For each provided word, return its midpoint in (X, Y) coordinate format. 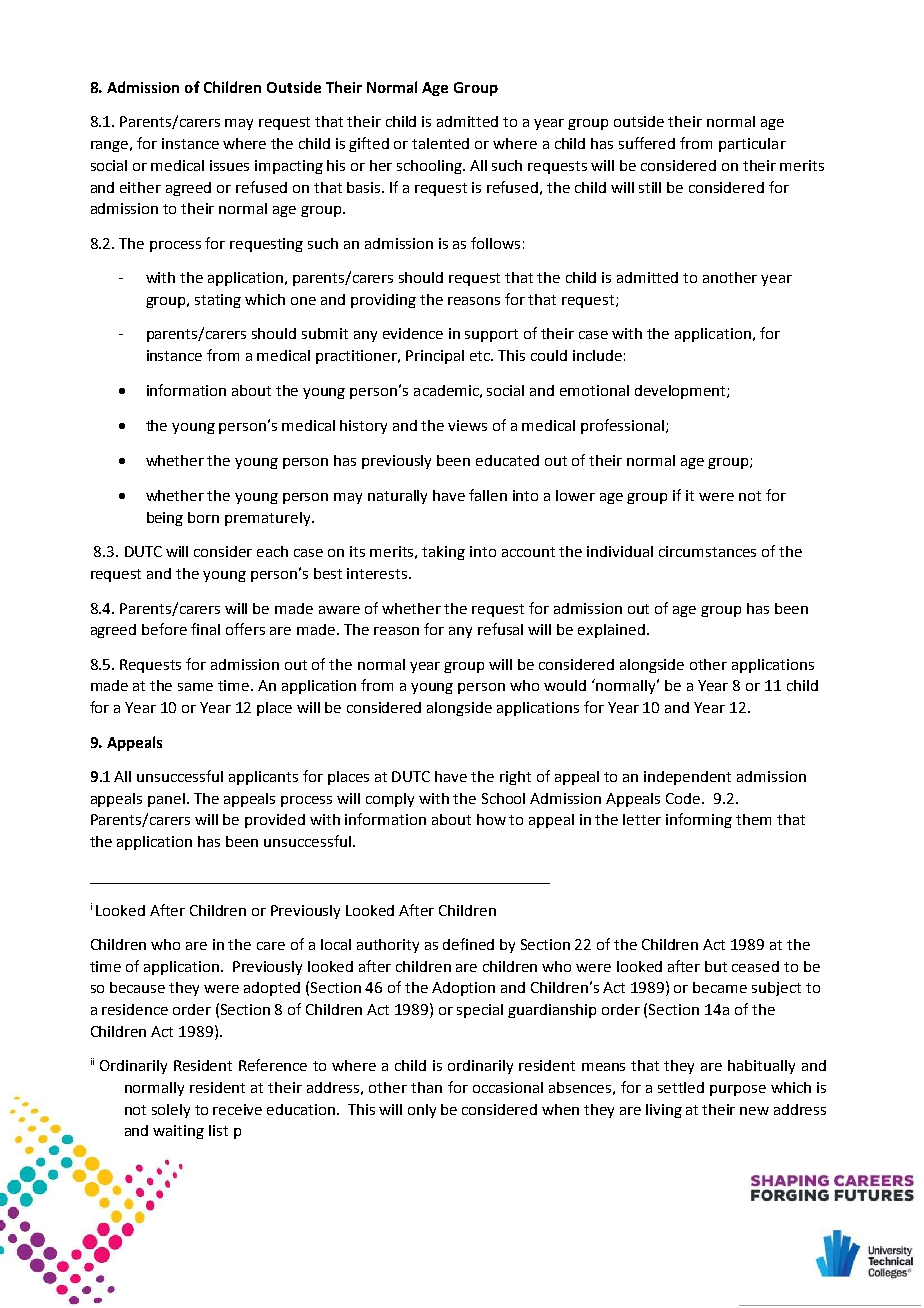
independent (687, 778)
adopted (272, 989)
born (203, 517)
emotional (594, 390)
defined (468, 944)
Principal (435, 357)
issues (229, 165)
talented (440, 143)
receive (237, 1109)
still (650, 187)
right (515, 778)
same (195, 687)
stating (218, 301)
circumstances (707, 551)
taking (443, 553)
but (716, 966)
